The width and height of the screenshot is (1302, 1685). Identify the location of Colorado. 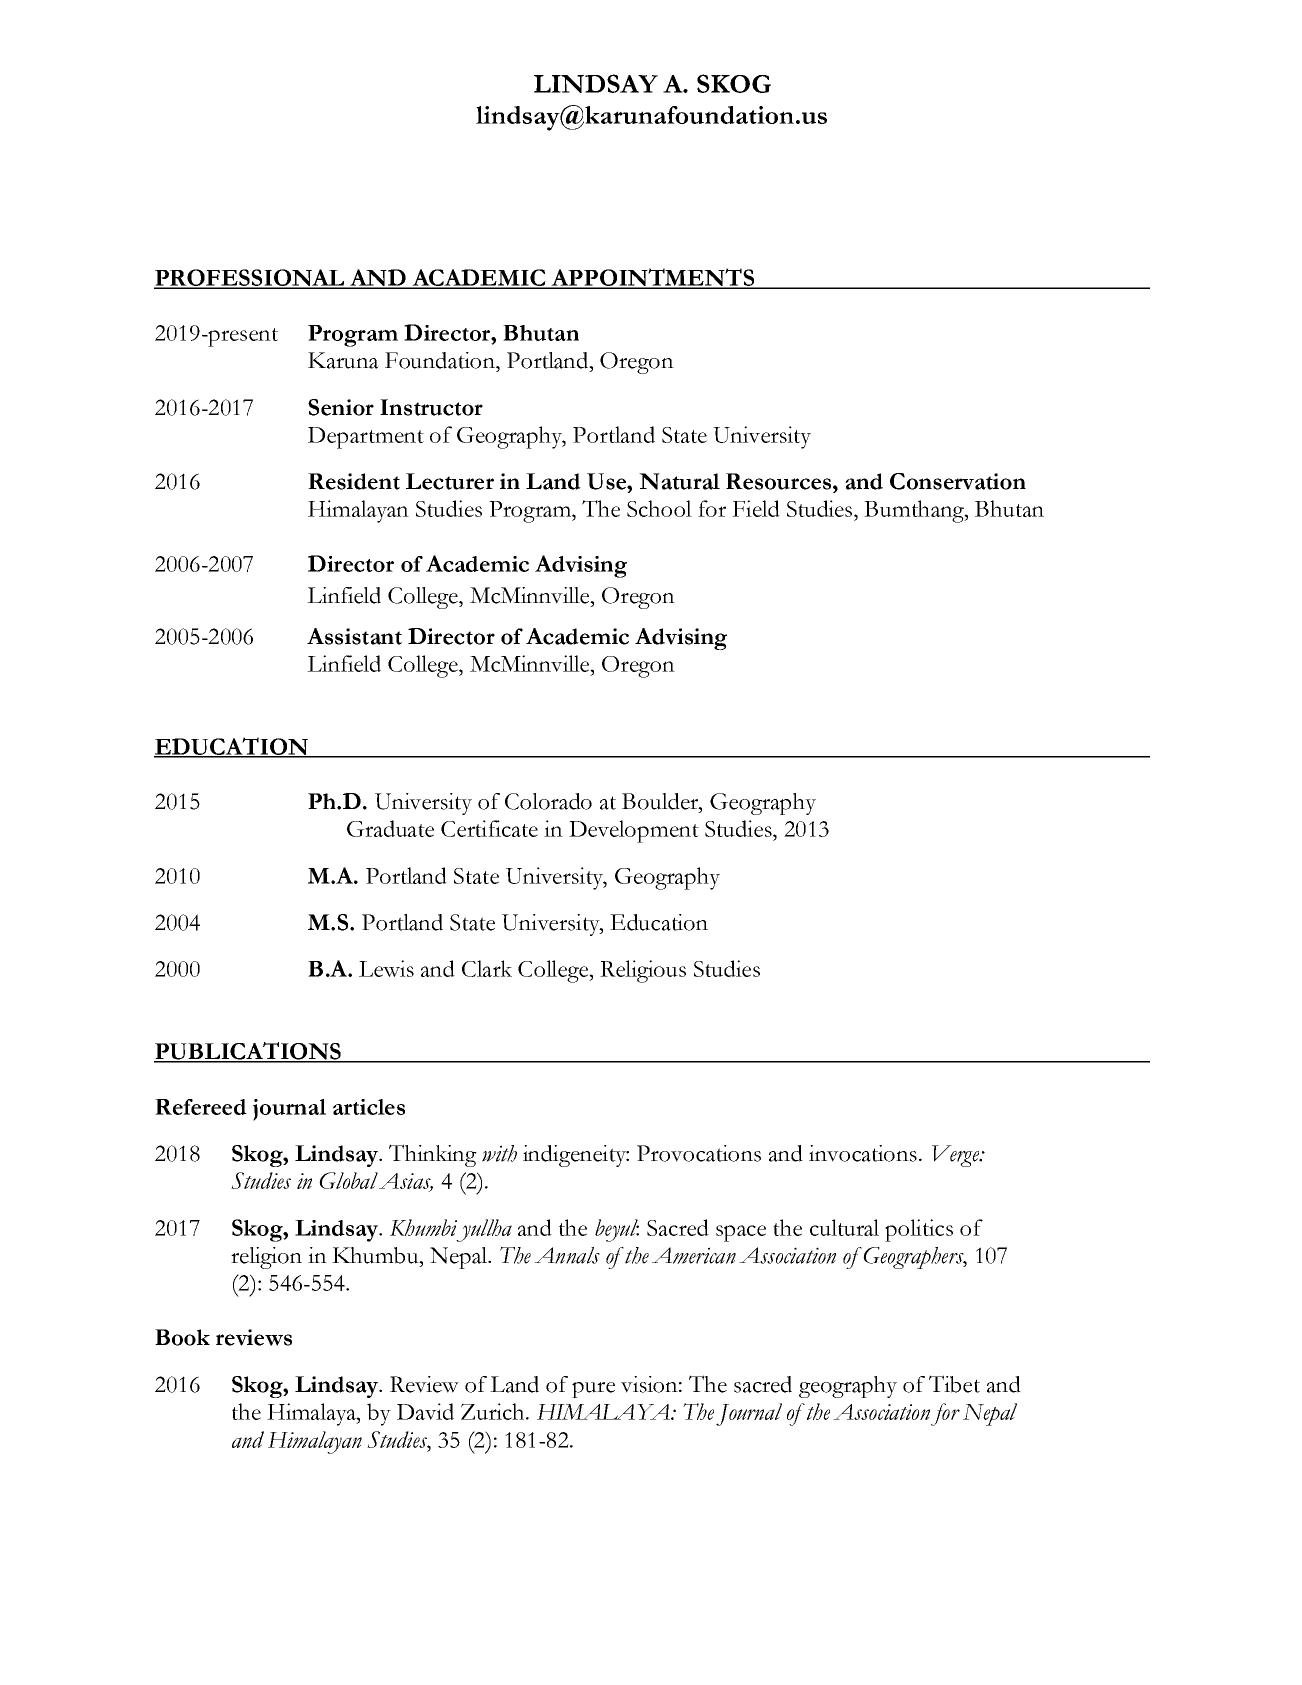
(548, 801).
